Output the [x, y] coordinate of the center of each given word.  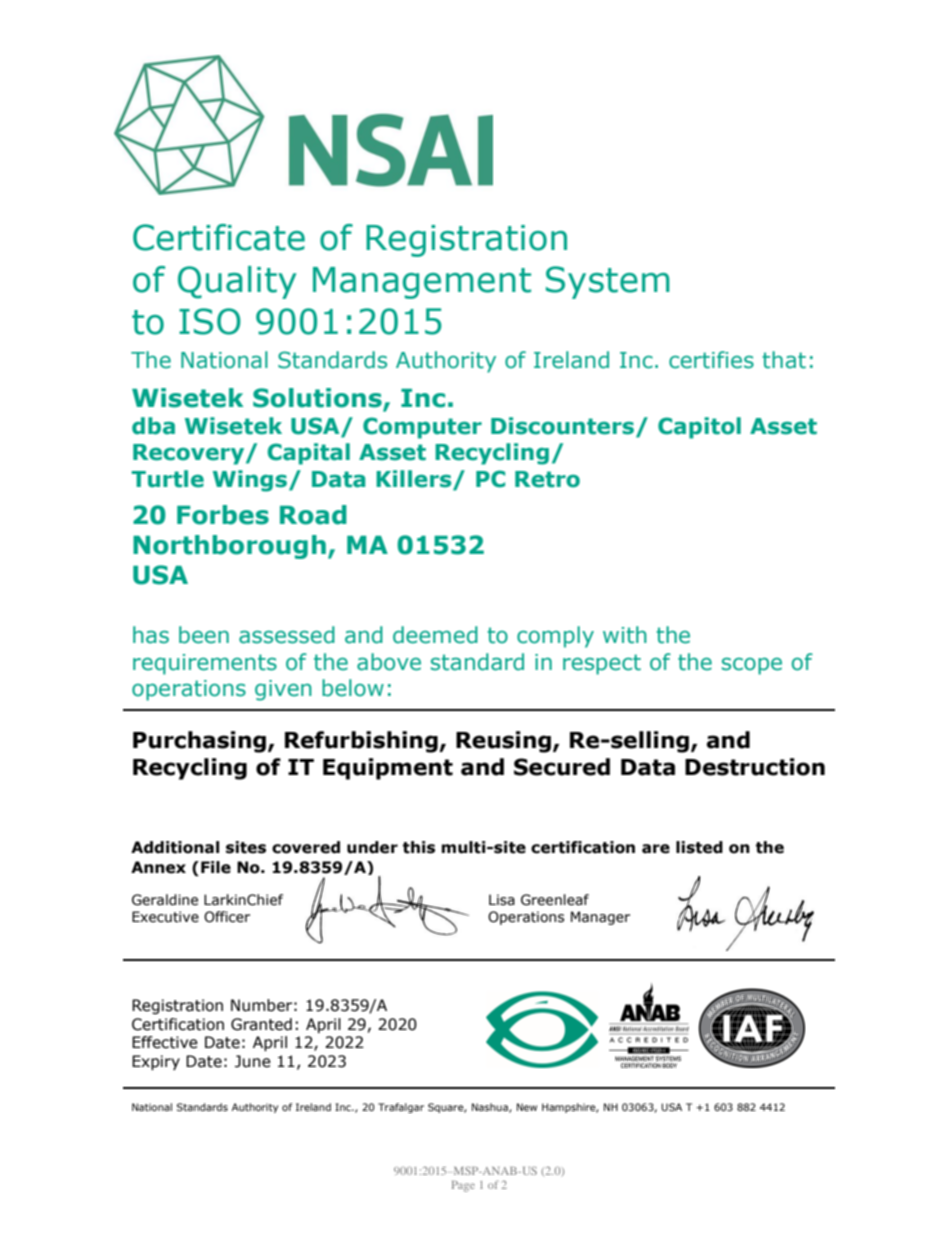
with [625, 635]
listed [699, 847]
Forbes [223, 515]
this [419, 847]
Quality [237, 282]
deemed [435, 635]
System [608, 282]
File [216, 867]
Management [422, 283]
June [253, 1061]
